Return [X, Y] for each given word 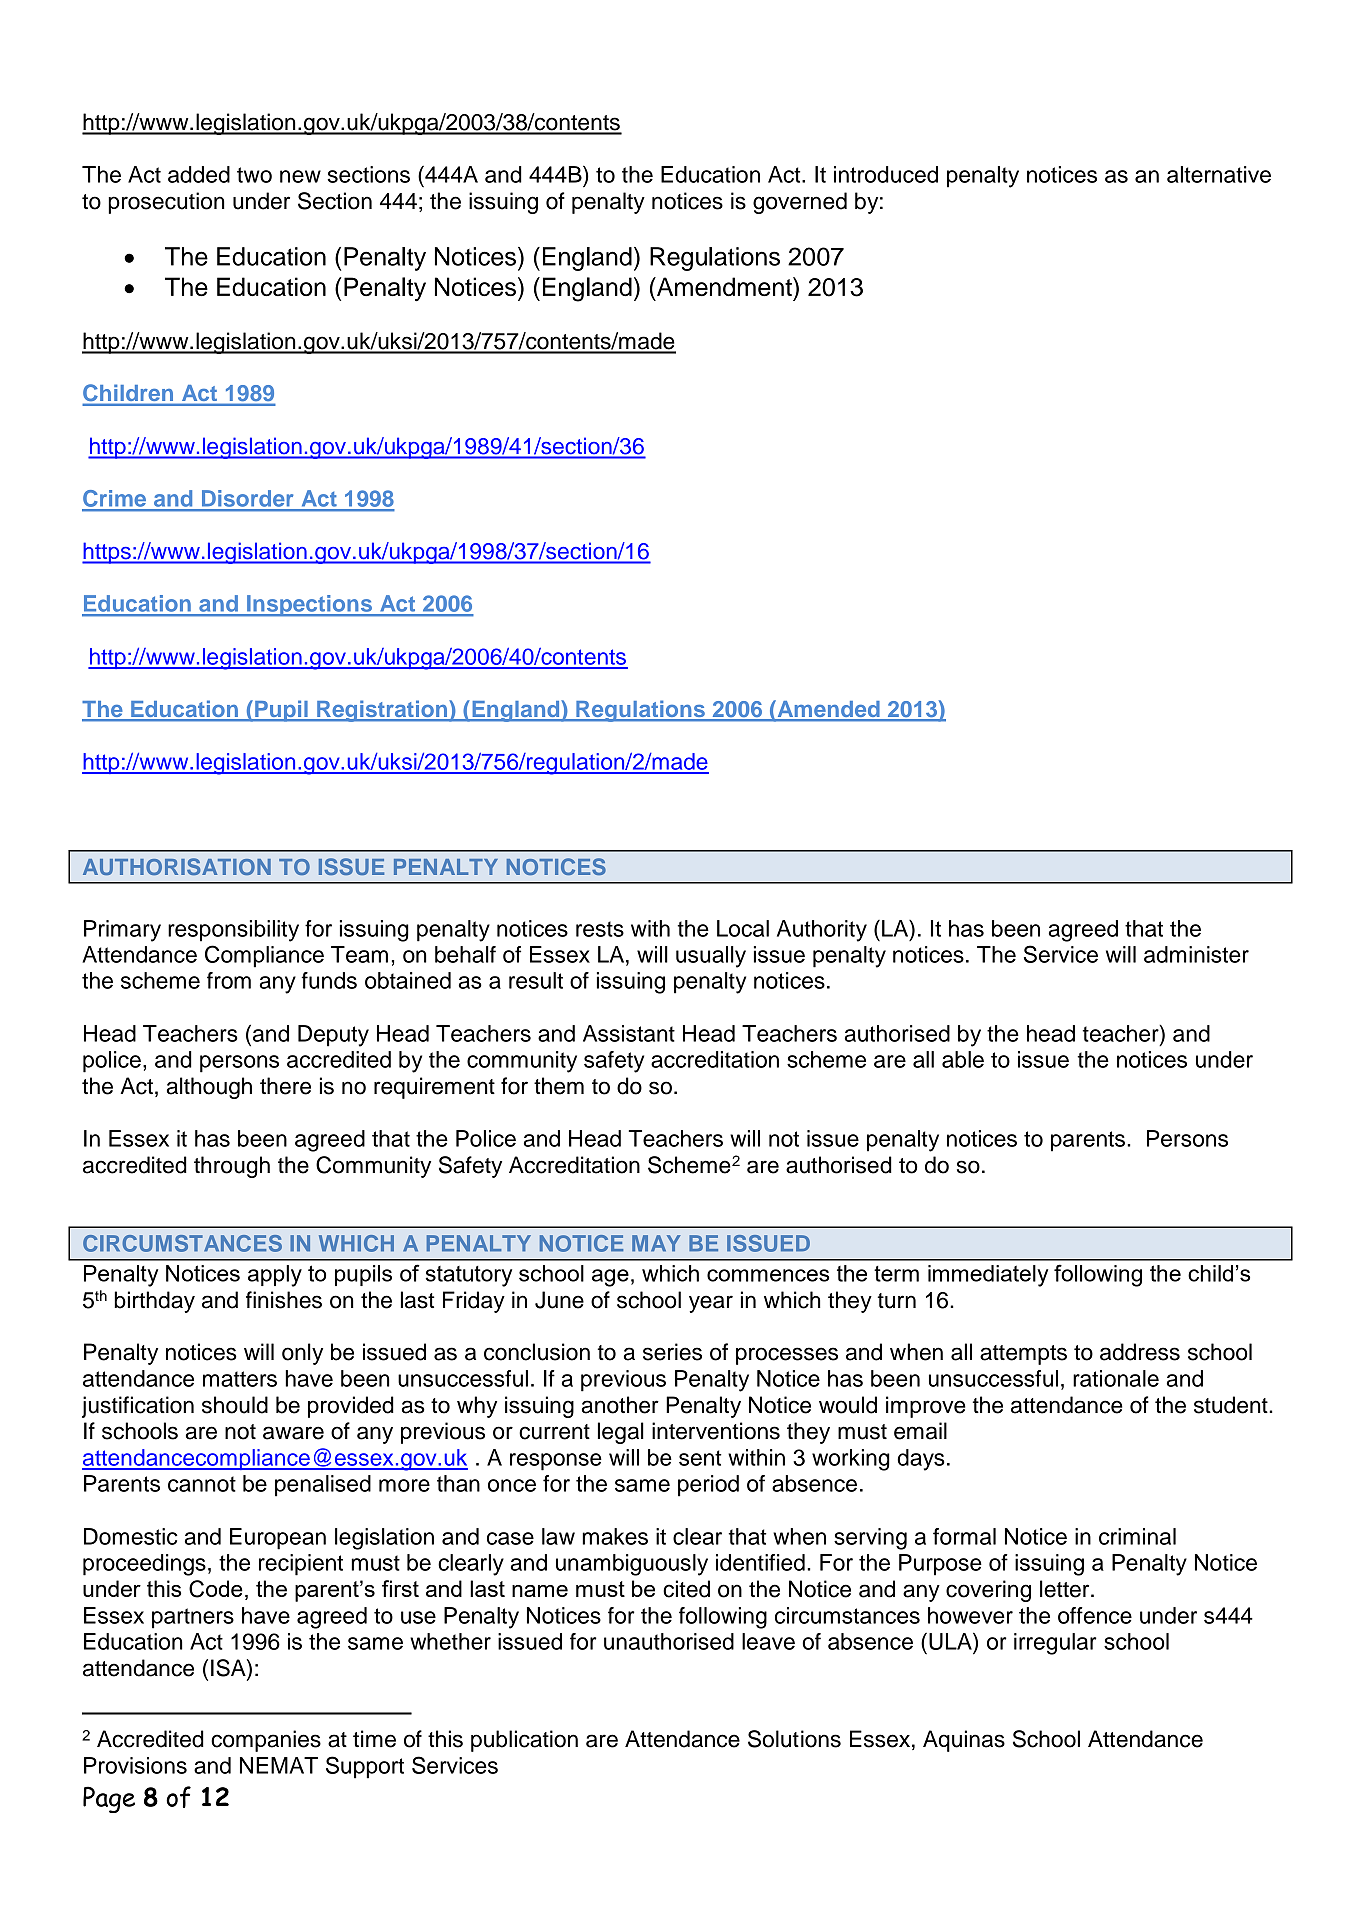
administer [1196, 954]
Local [743, 928]
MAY [656, 1243]
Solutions [794, 1739]
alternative [1219, 174]
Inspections [310, 606]
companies [266, 1741]
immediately [988, 1276]
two [254, 175]
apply [275, 1276]
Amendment [724, 286]
